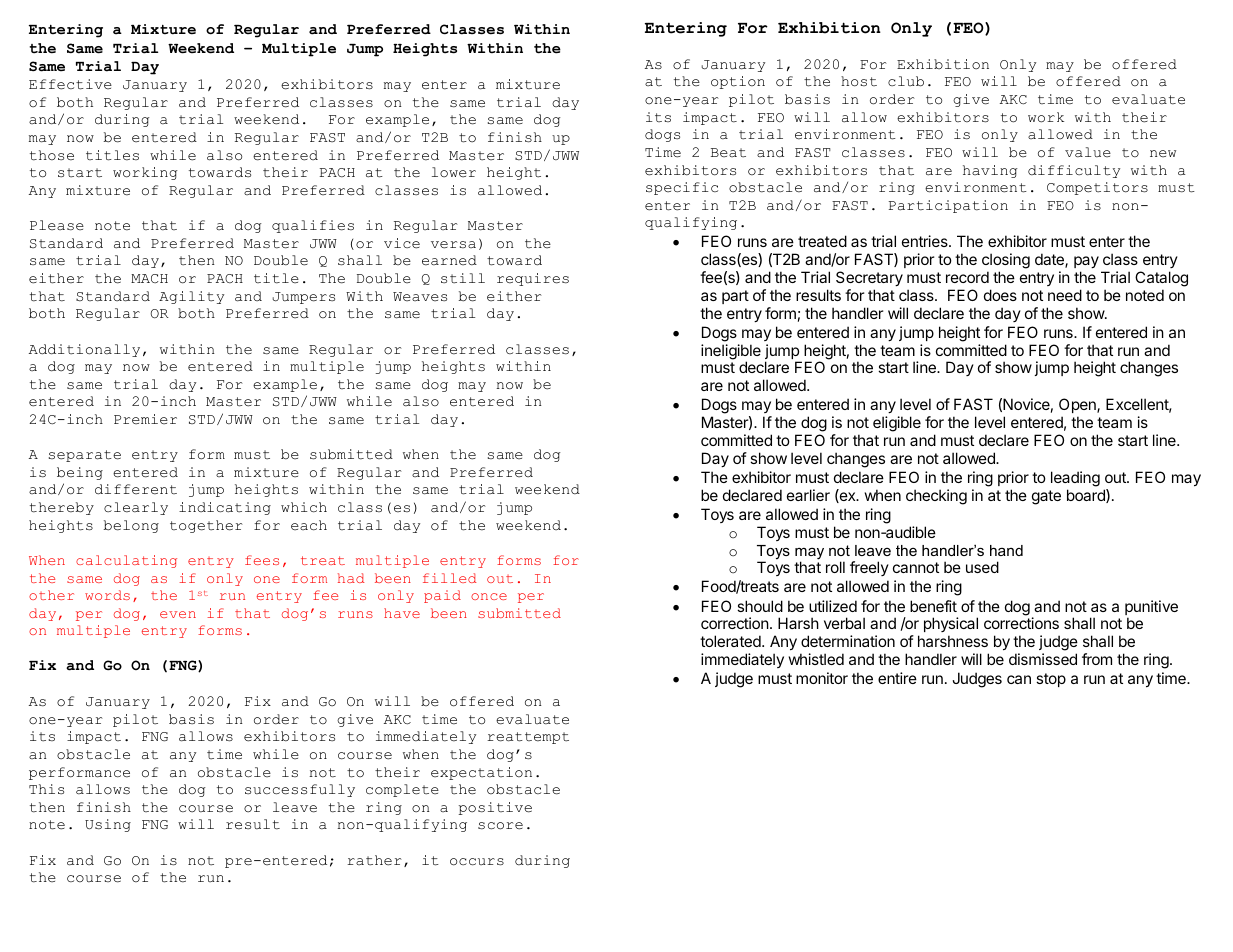 This image has width=1233, height=952. What do you see at coordinates (1075, 479) in the image?
I see `leading` at bounding box center [1075, 479].
